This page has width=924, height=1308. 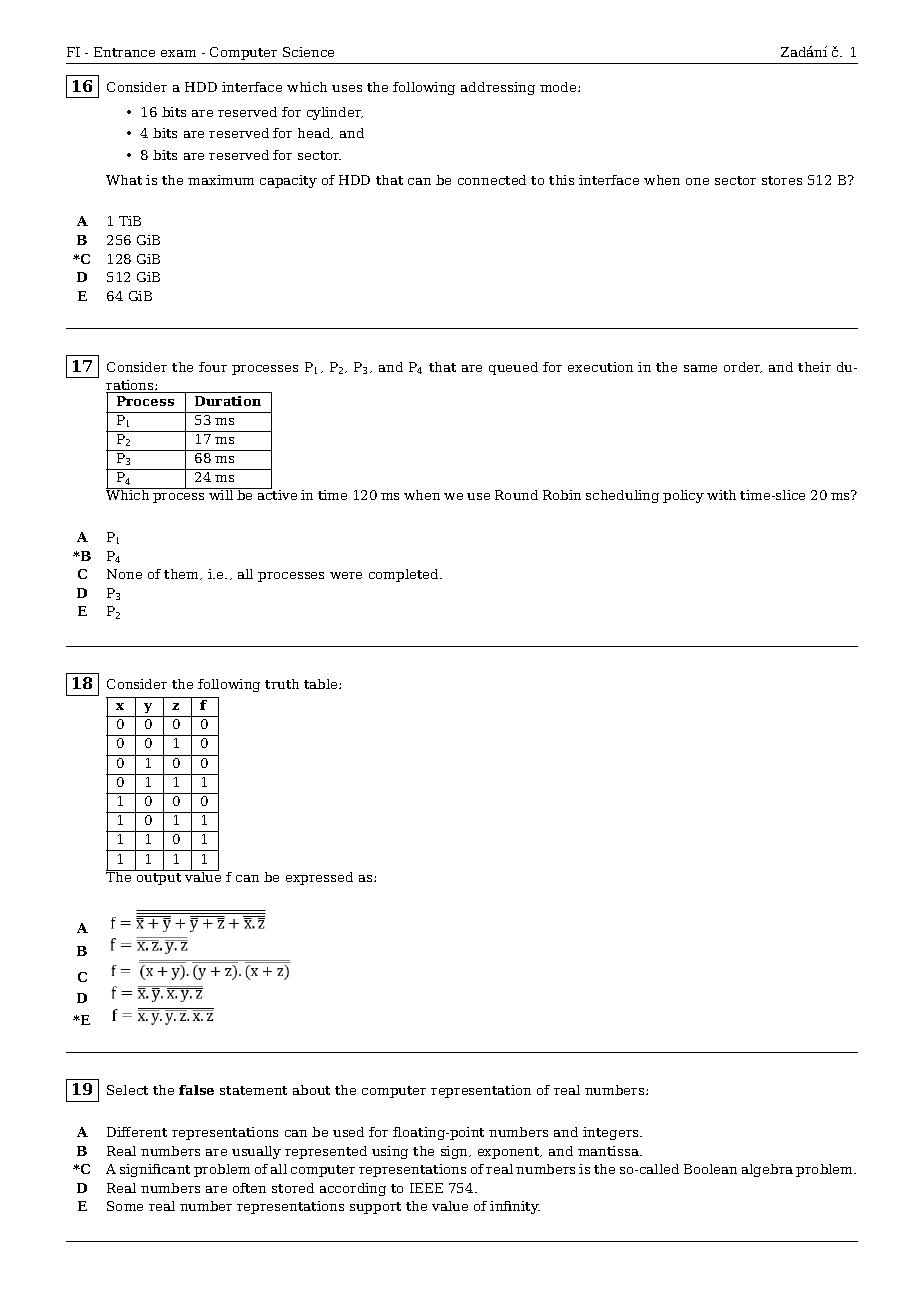 What do you see at coordinates (426, 1188) in the page?
I see `IEEE` at bounding box center [426, 1188].
